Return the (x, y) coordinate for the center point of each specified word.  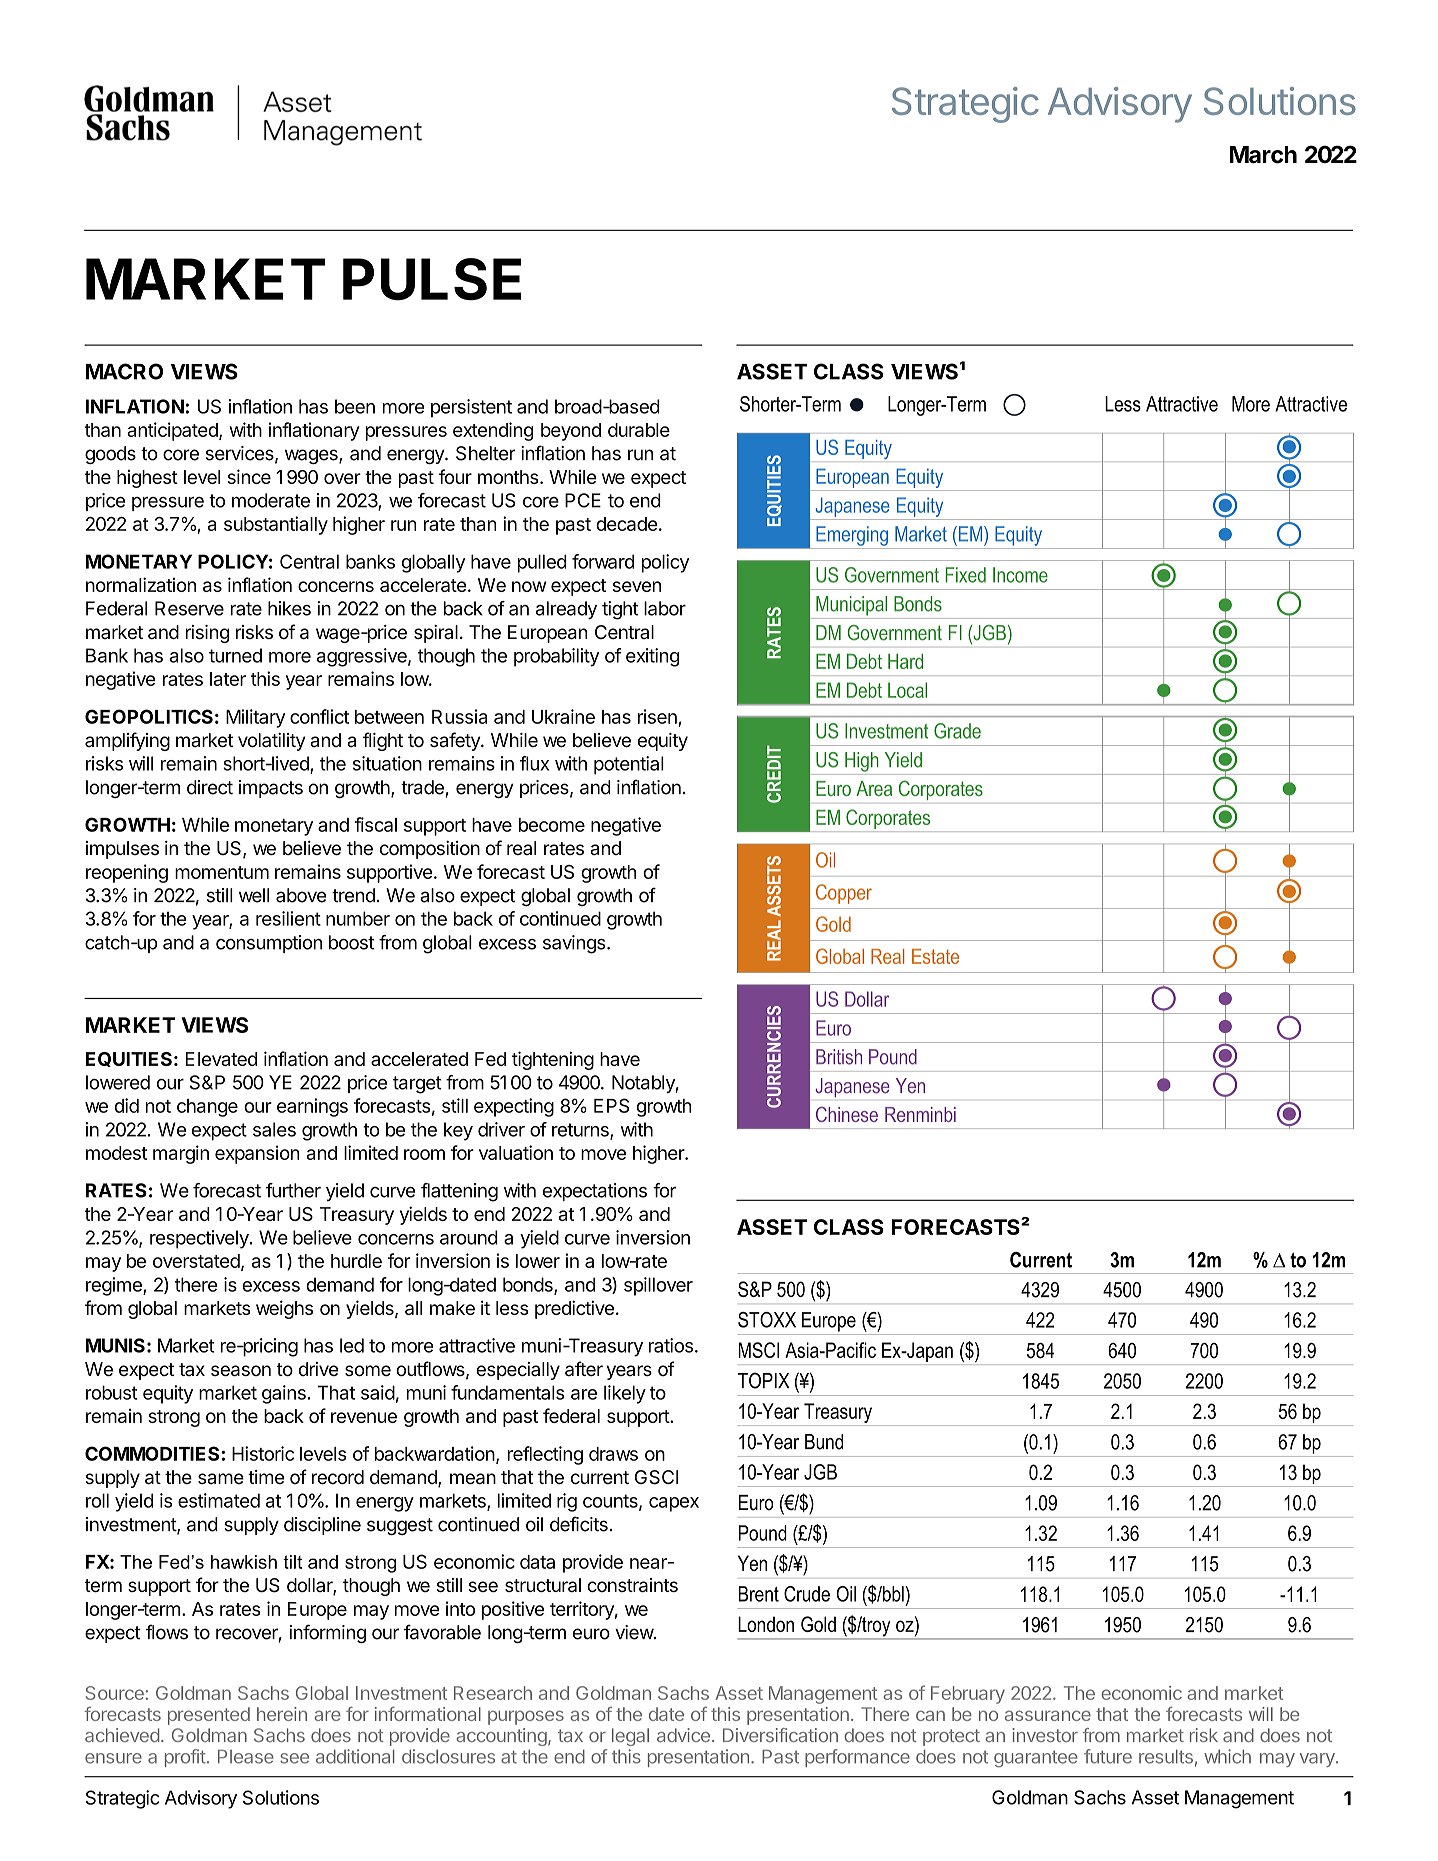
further (293, 1190)
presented (209, 1716)
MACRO (124, 371)
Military (255, 718)
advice (683, 1735)
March (1263, 155)
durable (639, 430)
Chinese (847, 1114)
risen (657, 716)
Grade (957, 731)
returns (581, 1131)
